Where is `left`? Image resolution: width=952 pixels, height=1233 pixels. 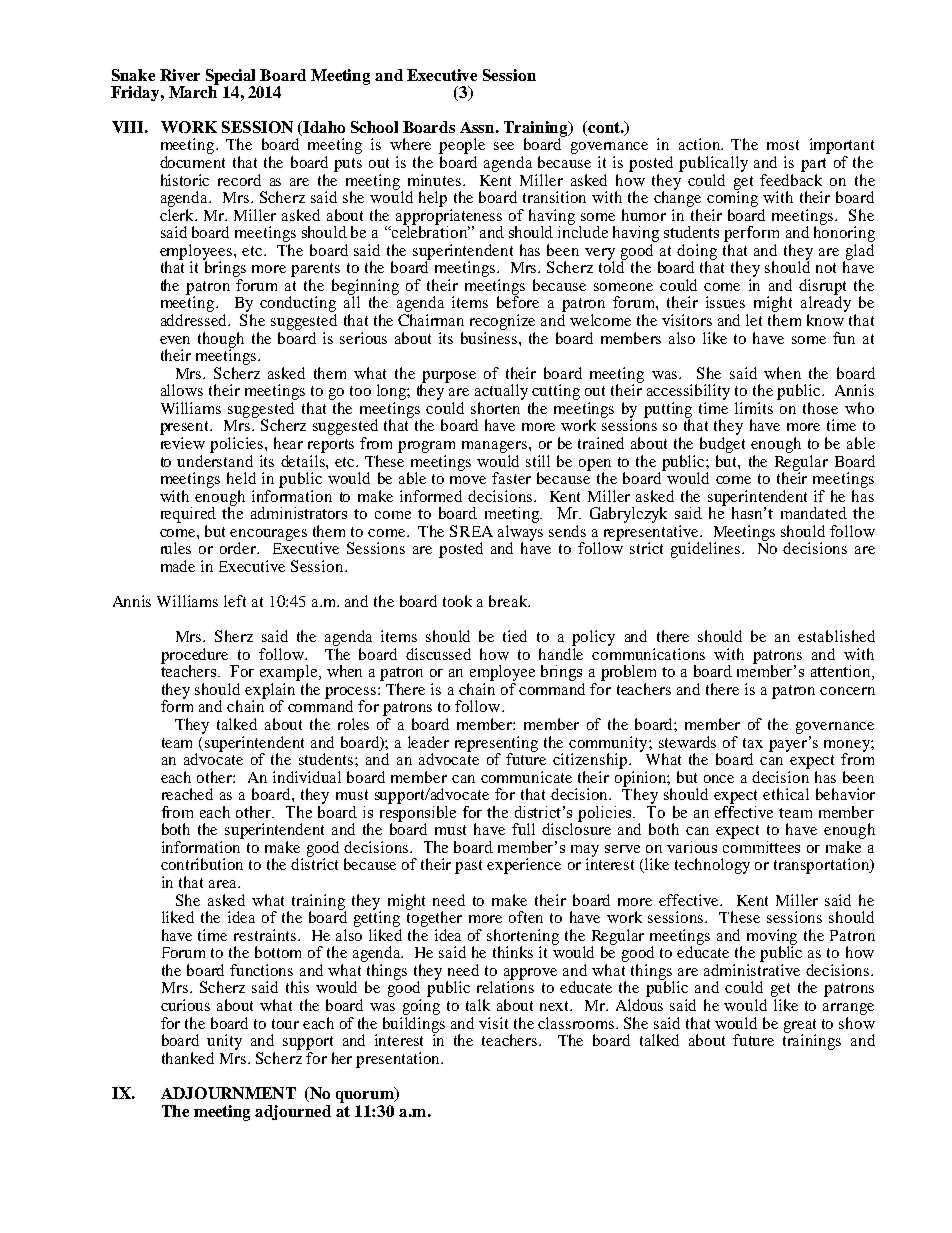
left is located at coordinates (235, 601).
